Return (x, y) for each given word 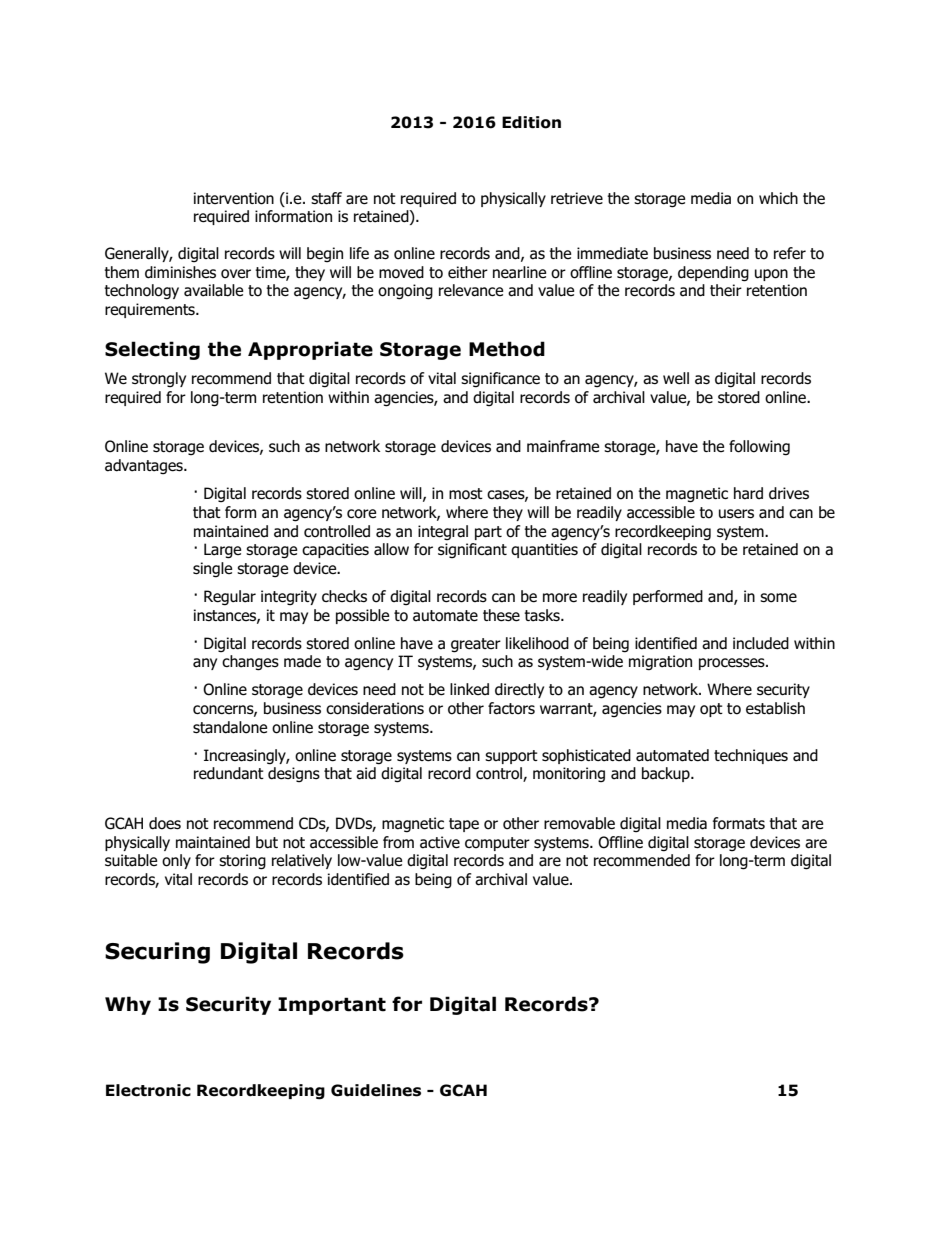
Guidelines (376, 1090)
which (778, 198)
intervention (234, 198)
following (759, 448)
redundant (229, 773)
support (511, 757)
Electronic (148, 1090)
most (466, 494)
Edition (531, 122)
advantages (145, 466)
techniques (751, 756)
